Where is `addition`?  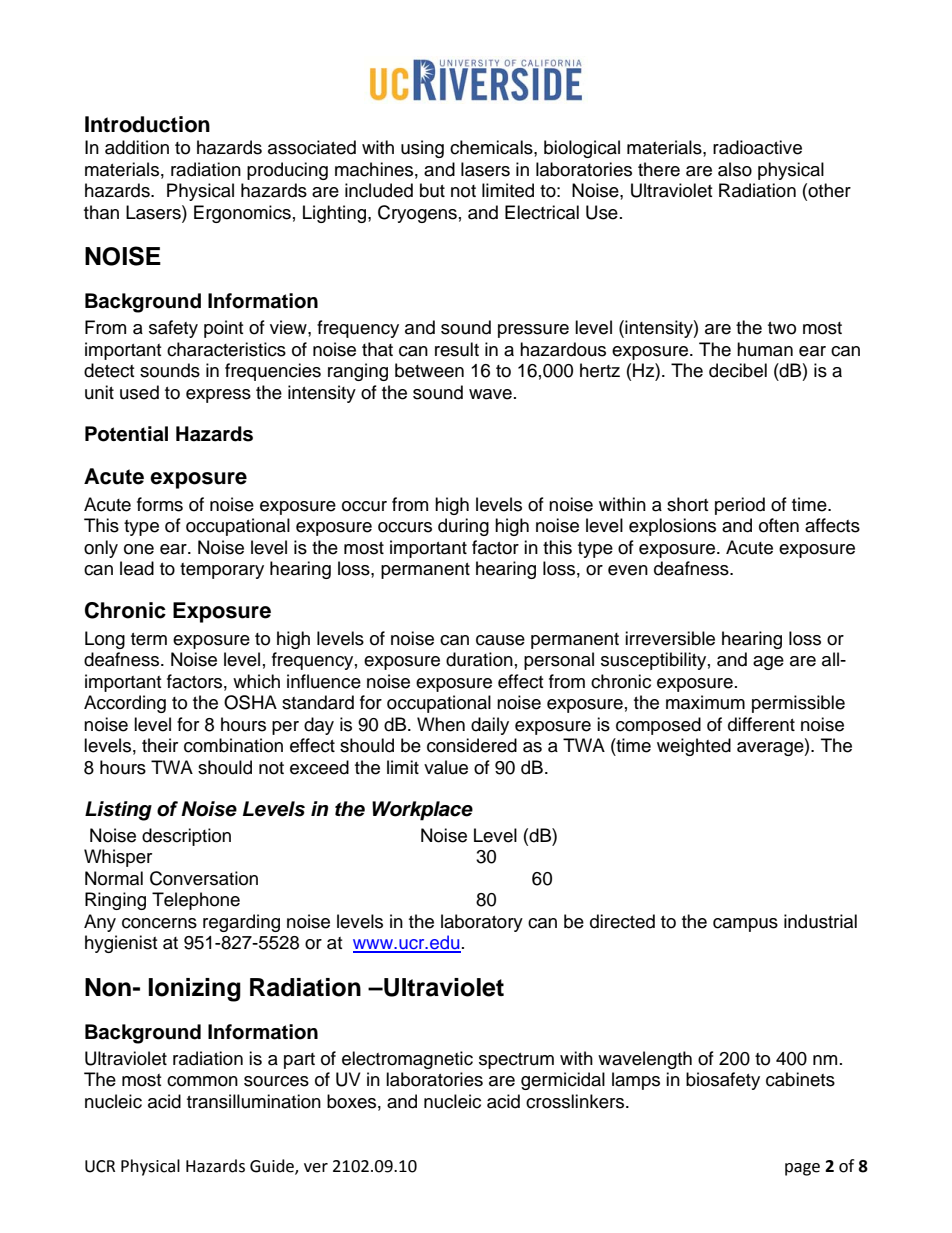
addition is located at coordinates (137, 147).
